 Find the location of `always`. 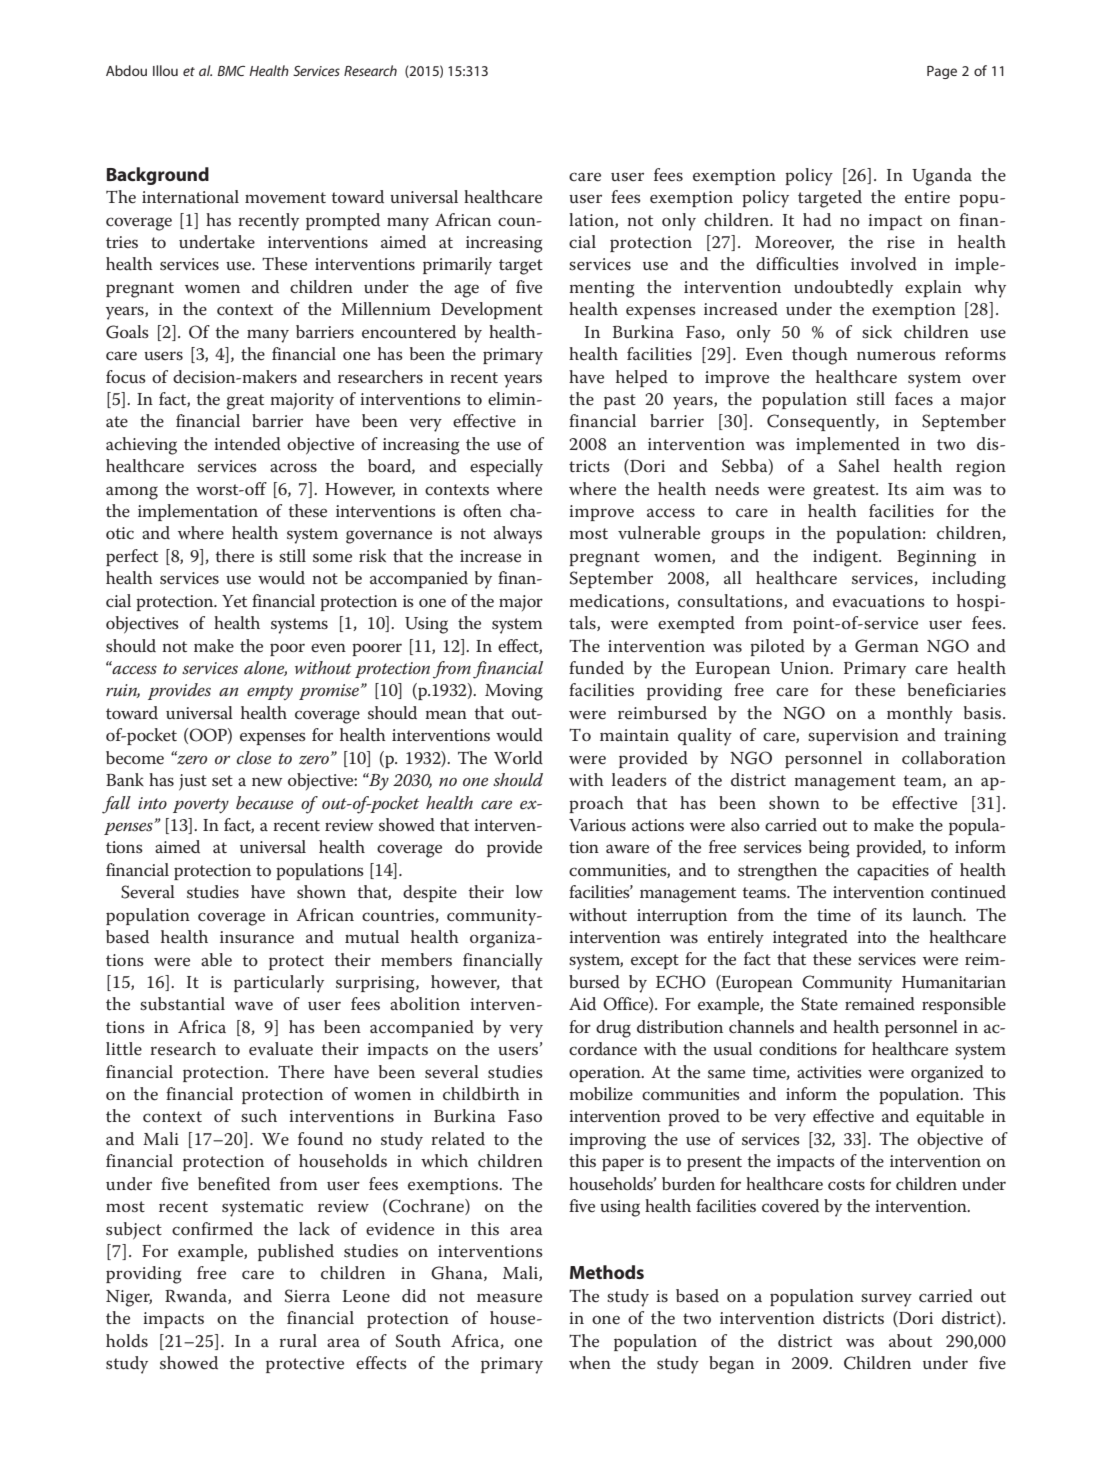

always is located at coordinates (518, 535).
